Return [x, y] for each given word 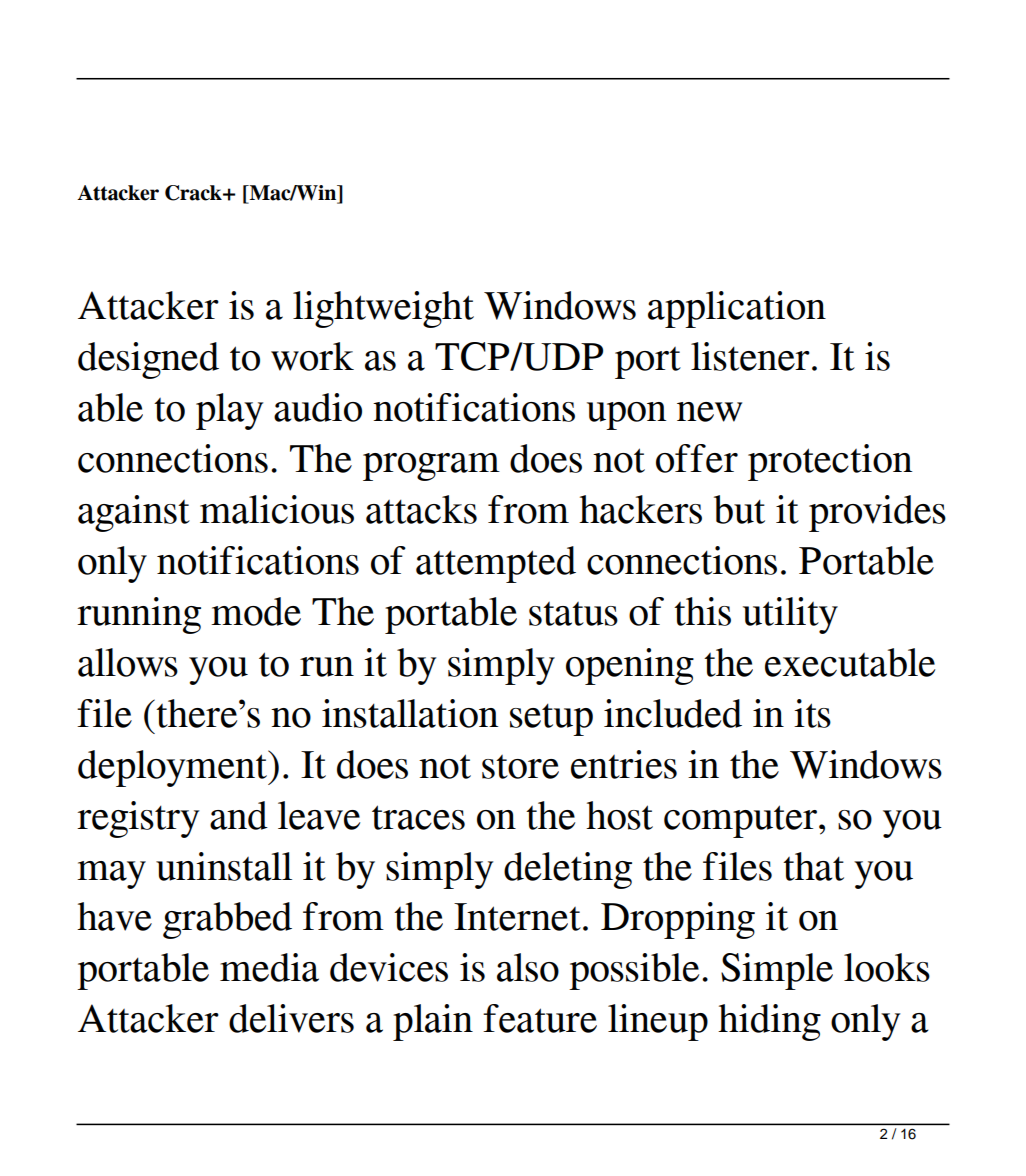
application [737, 309]
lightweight [383, 309]
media [269, 967]
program [431, 467]
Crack [194, 193]
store [520, 767]
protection [830, 462]
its [812, 713]
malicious [277, 509]
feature [540, 1018]
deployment [174, 768]
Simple [777, 971]
